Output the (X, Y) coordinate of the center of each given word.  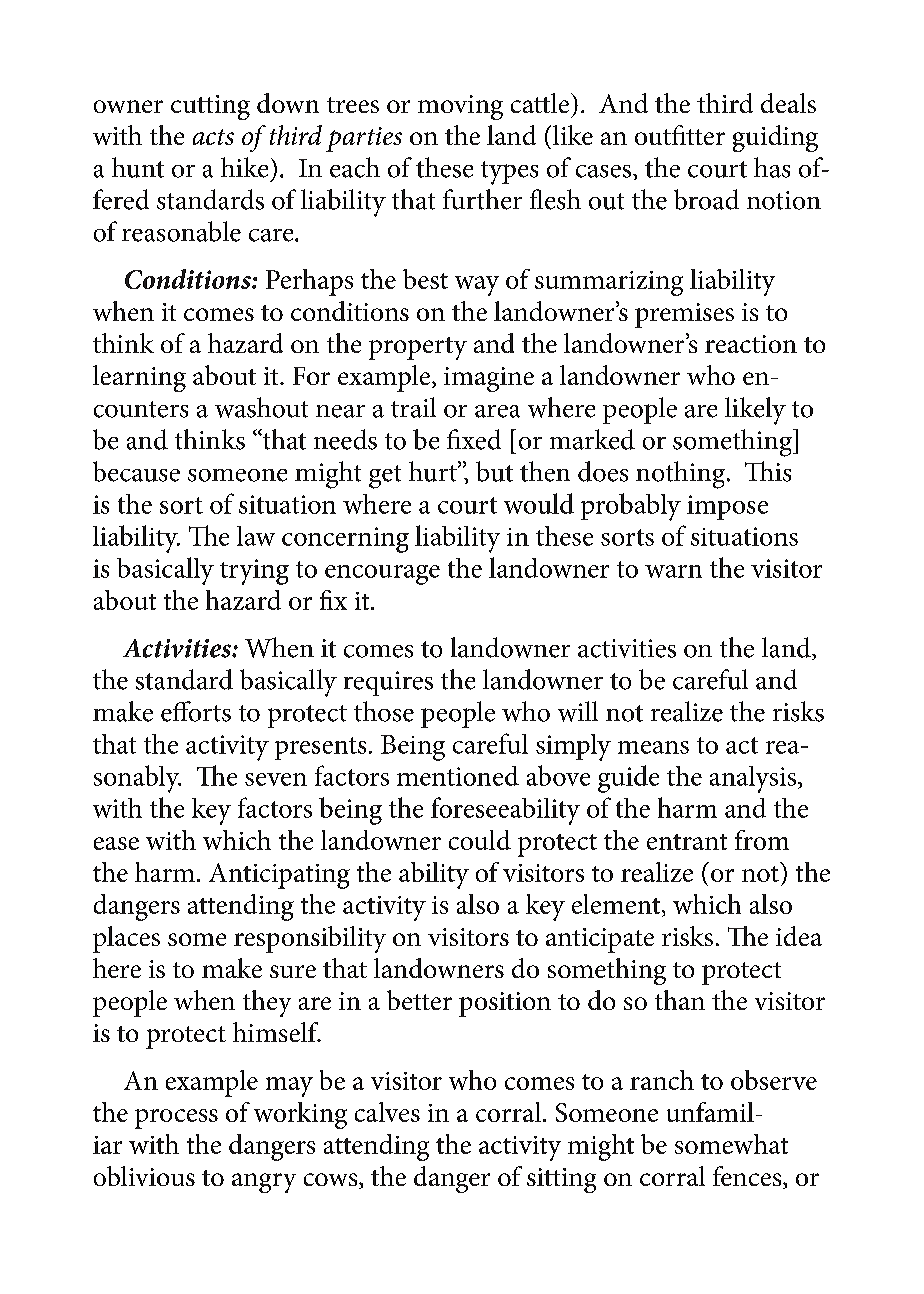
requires (388, 683)
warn (673, 571)
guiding (775, 138)
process (176, 1119)
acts (213, 137)
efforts (196, 711)
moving (460, 107)
